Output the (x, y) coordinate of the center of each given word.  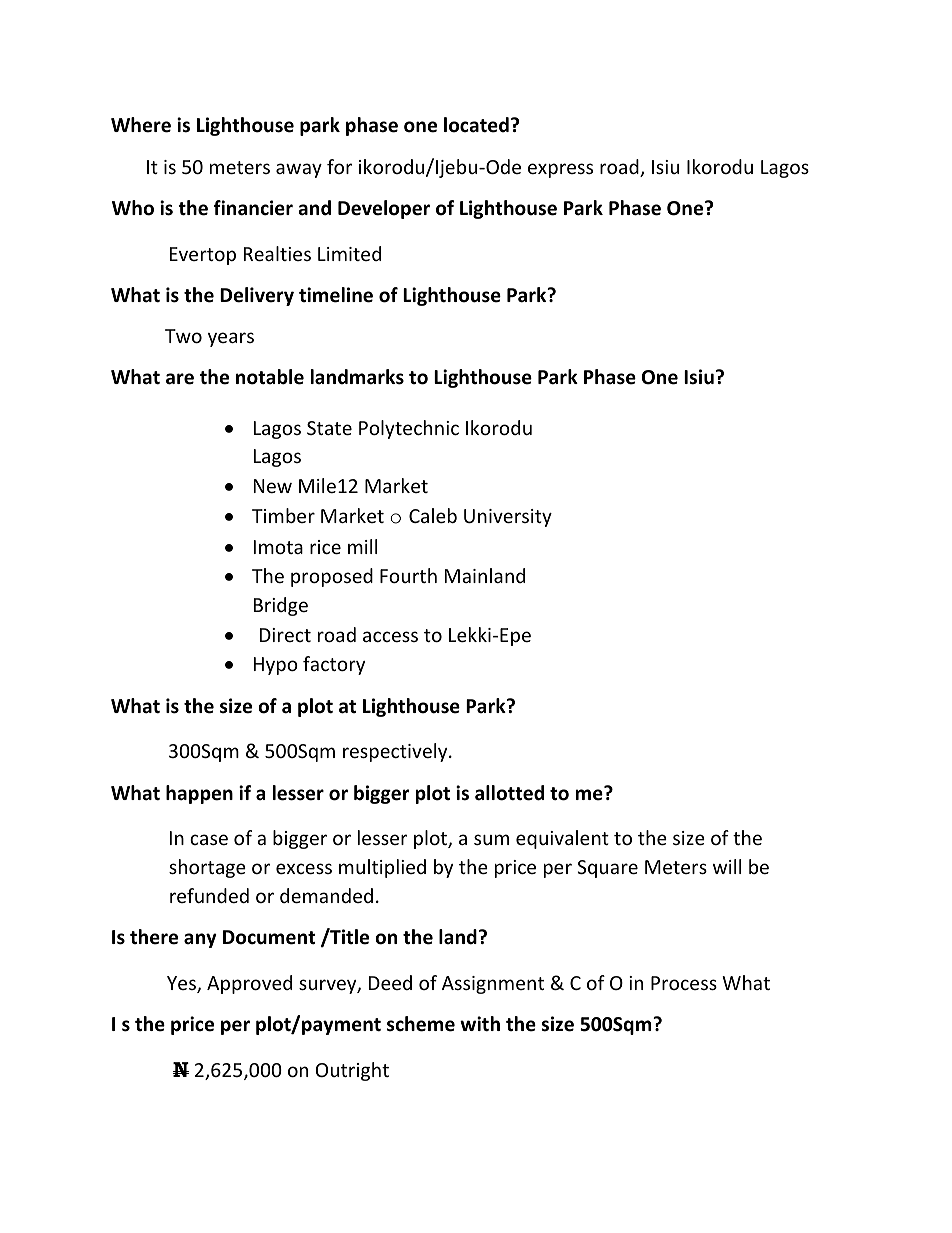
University (508, 518)
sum (491, 839)
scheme (421, 1024)
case (209, 839)
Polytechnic (409, 429)
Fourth (408, 575)
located (476, 125)
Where (141, 125)
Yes (182, 984)
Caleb (433, 515)
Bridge (281, 606)
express (560, 170)
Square (607, 869)
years (231, 339)
